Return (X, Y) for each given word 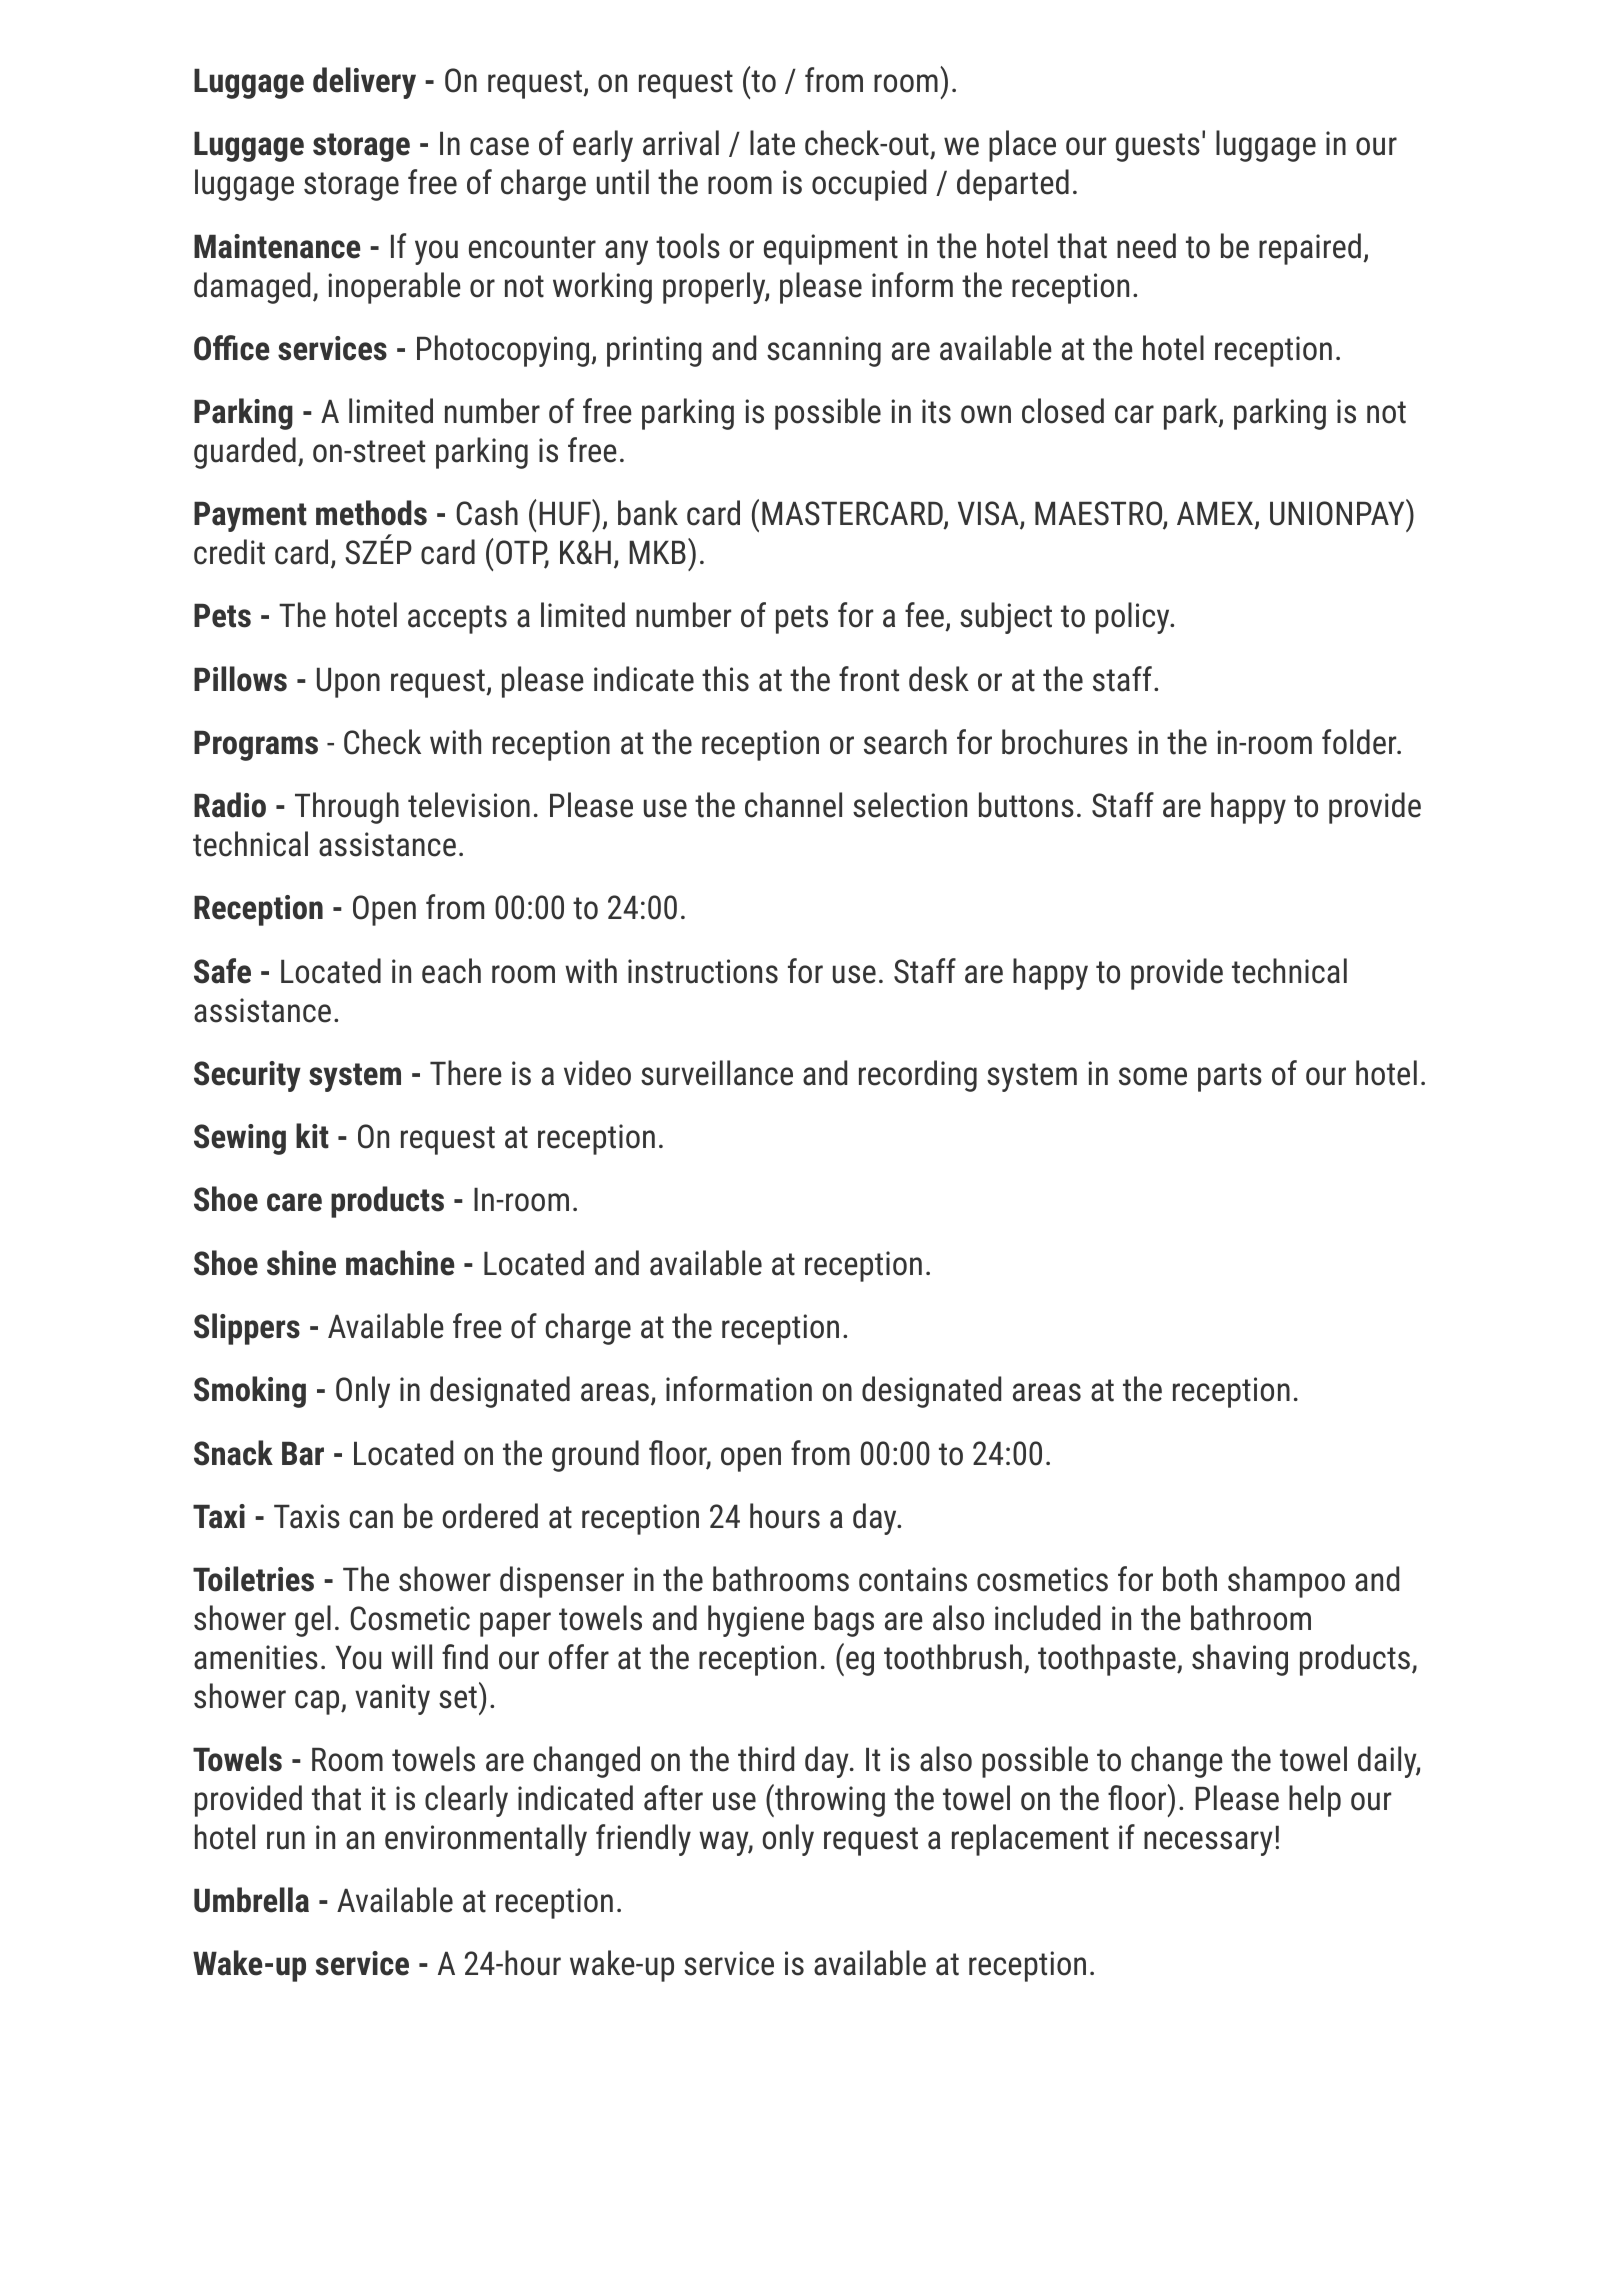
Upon (348, 683)
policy (1134, 618)
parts (1230, 1077)
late (772, 143)
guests (1158, 147)
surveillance (717, 1073)
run (286, 1840)
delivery (364, 83)
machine (400, 1263)
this (725, 679)
